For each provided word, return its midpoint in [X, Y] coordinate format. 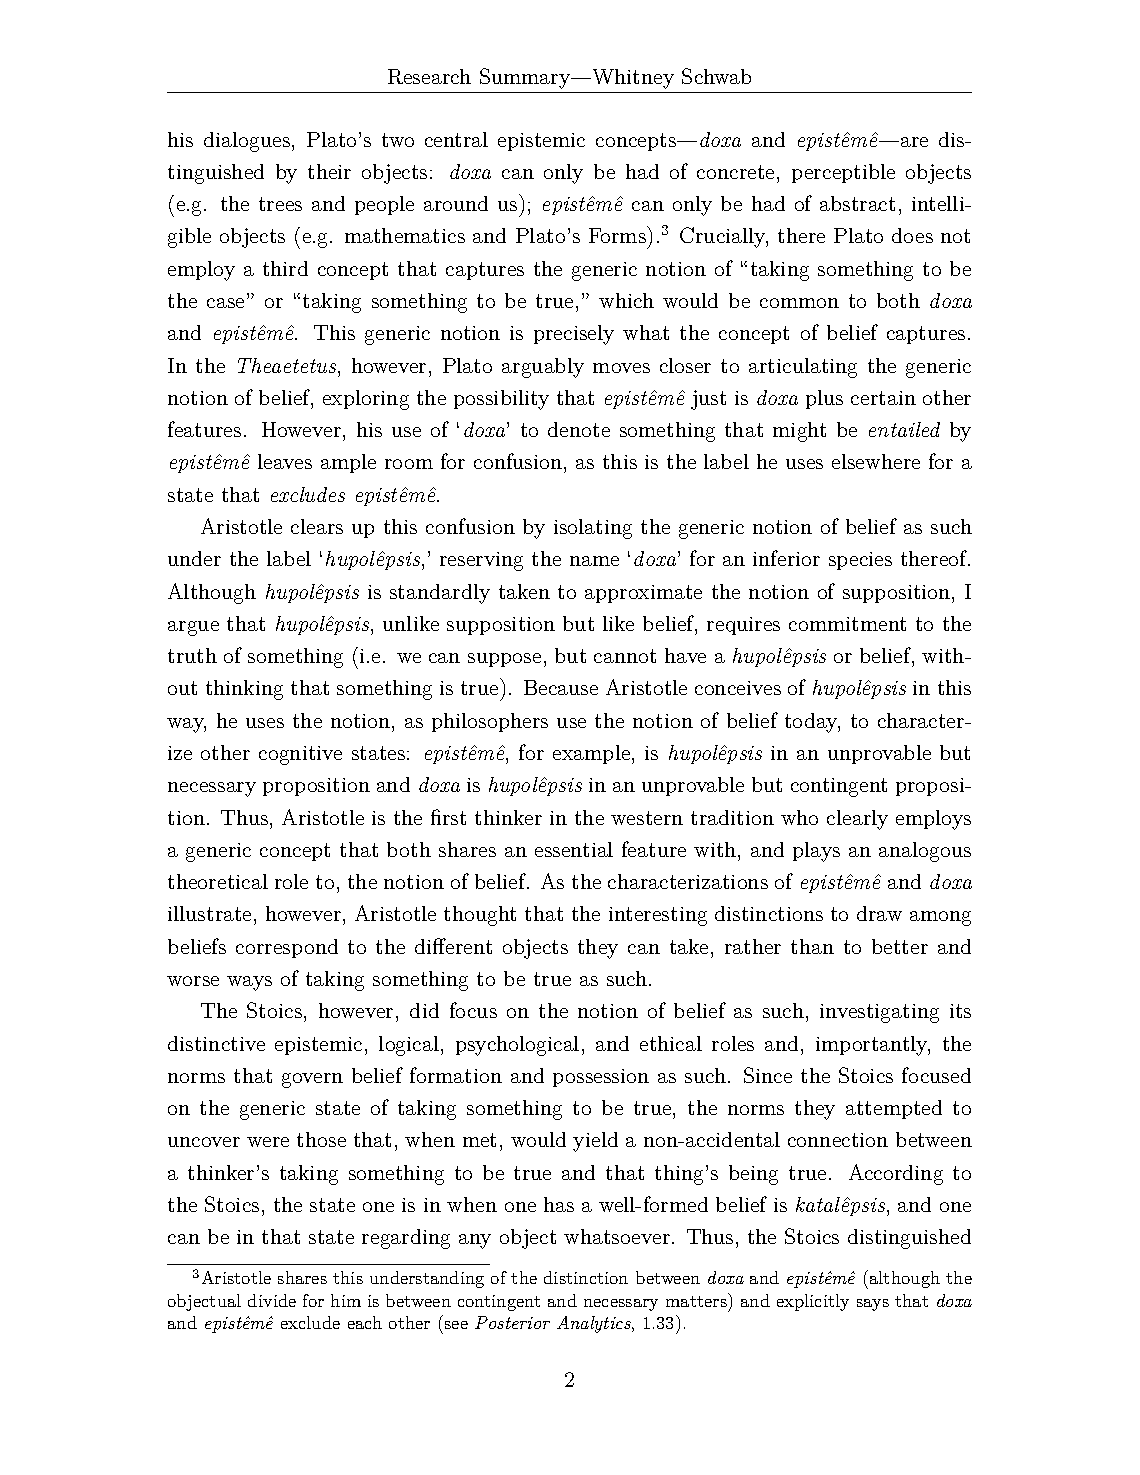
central [456, 139]
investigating [879, 1013]
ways [249, 983]
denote [579, 429]
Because [561, 687]
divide [272, 1300]
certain [883, 398]
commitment [847, 624]
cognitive [300, 755]
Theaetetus [288, 365]
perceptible [843, 173]
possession [601, 1078]
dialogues [247, 142]
